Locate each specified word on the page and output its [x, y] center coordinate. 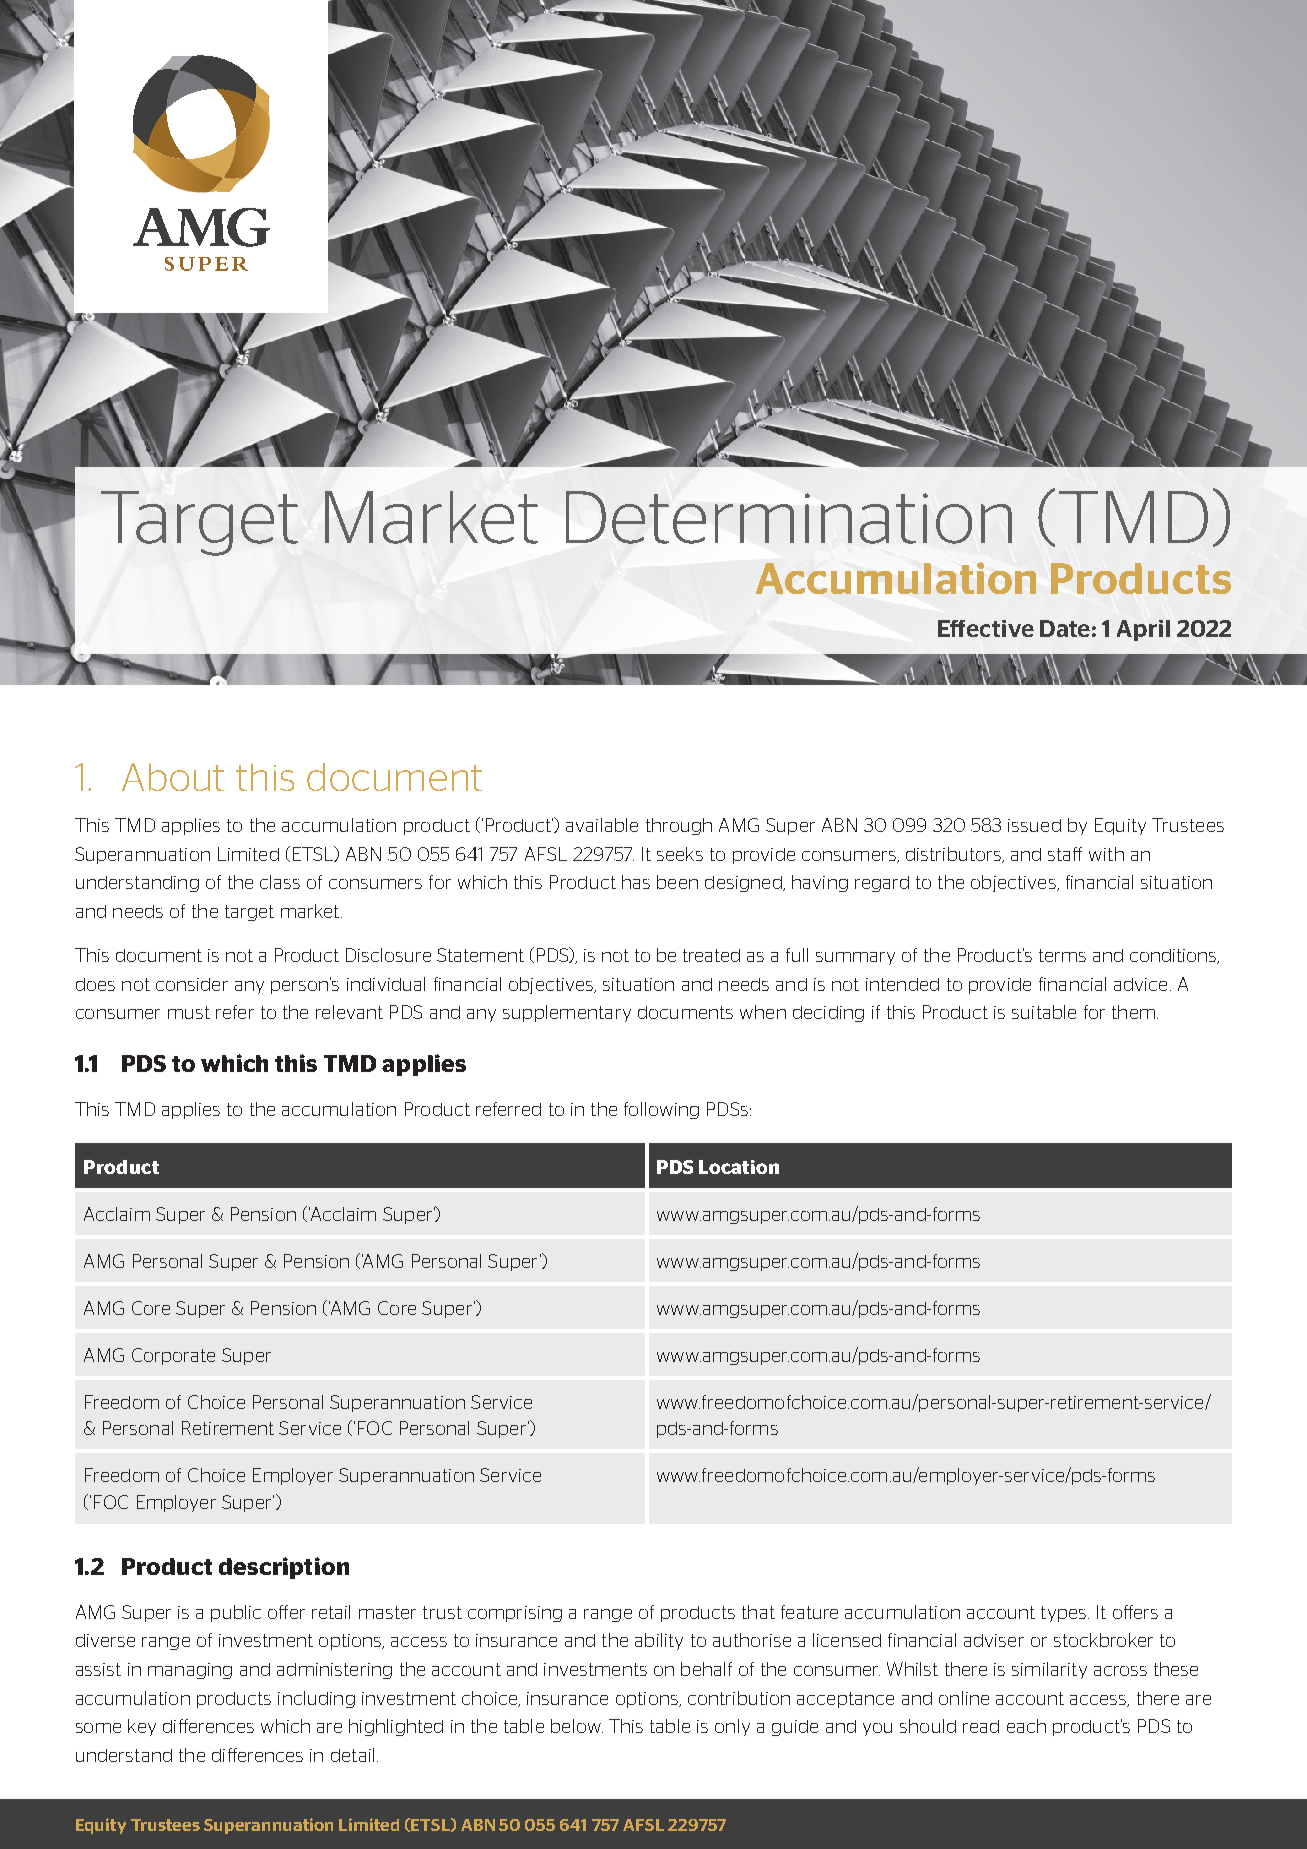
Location [739, 1167]
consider [192, 984]
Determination [789, 517]
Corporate [173, 1356]
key [142, 1727]
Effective [986, 628]
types [1065, 1614]
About [173, 777]
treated [711, 955]
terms [1062, 955]
